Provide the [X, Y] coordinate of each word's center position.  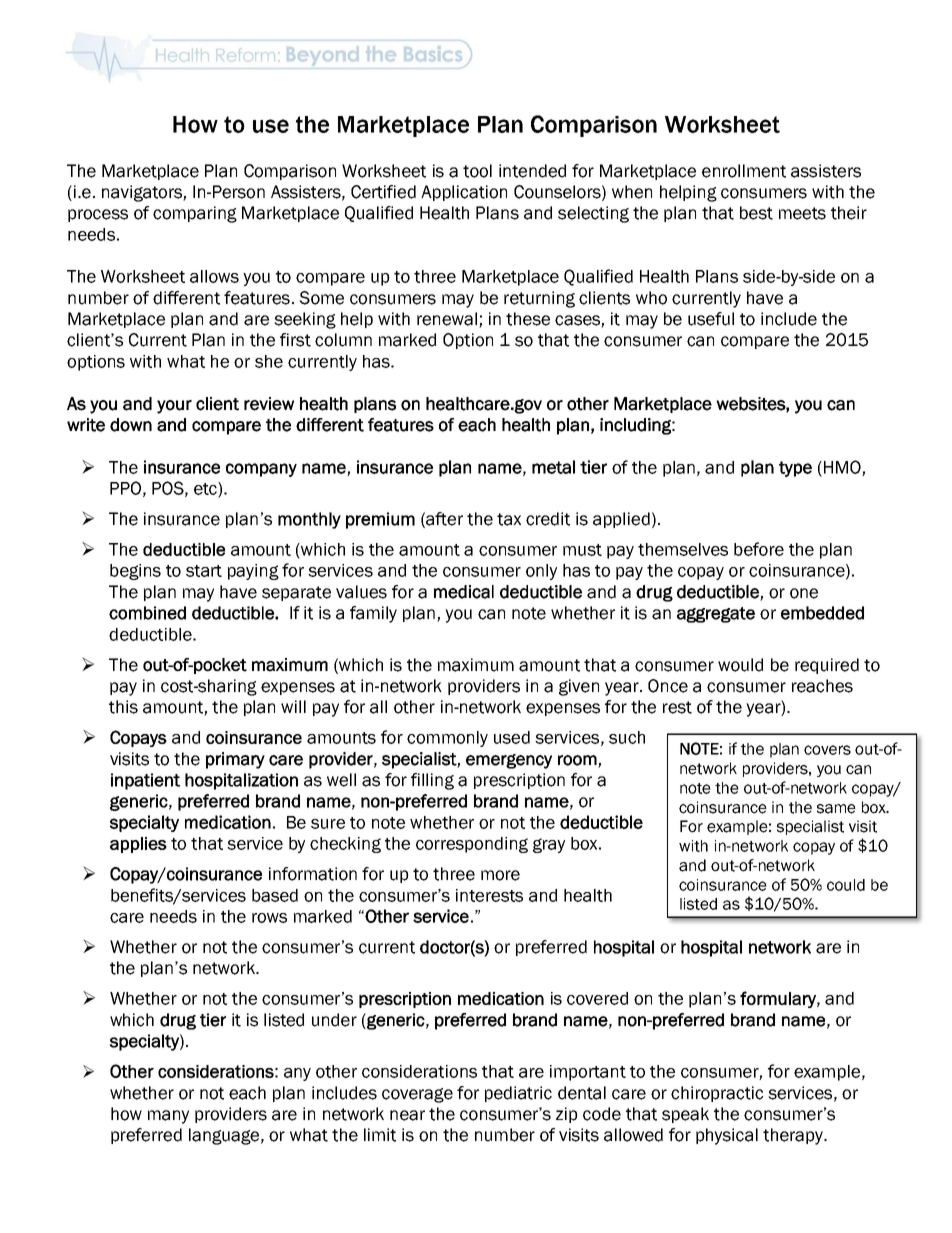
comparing [195, 214]
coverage [417, 1095]
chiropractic [717, 1094]
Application [464, 193]
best [756, 213]
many [168, 1117]
